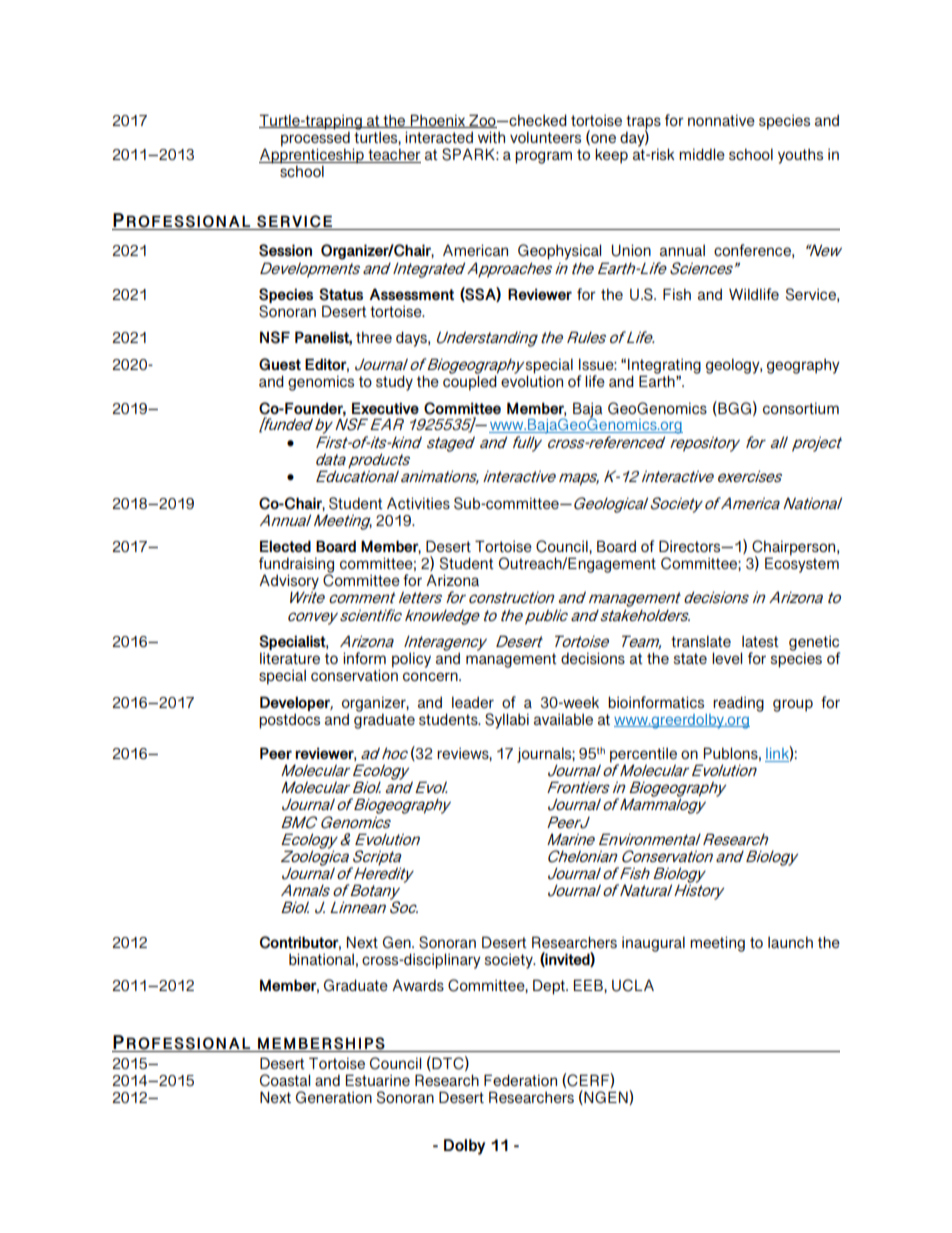 This screenshot has height=1233, width=952. Describe the element at coordinates (702, 154) in the screenshot. I see `middle` at that location.
